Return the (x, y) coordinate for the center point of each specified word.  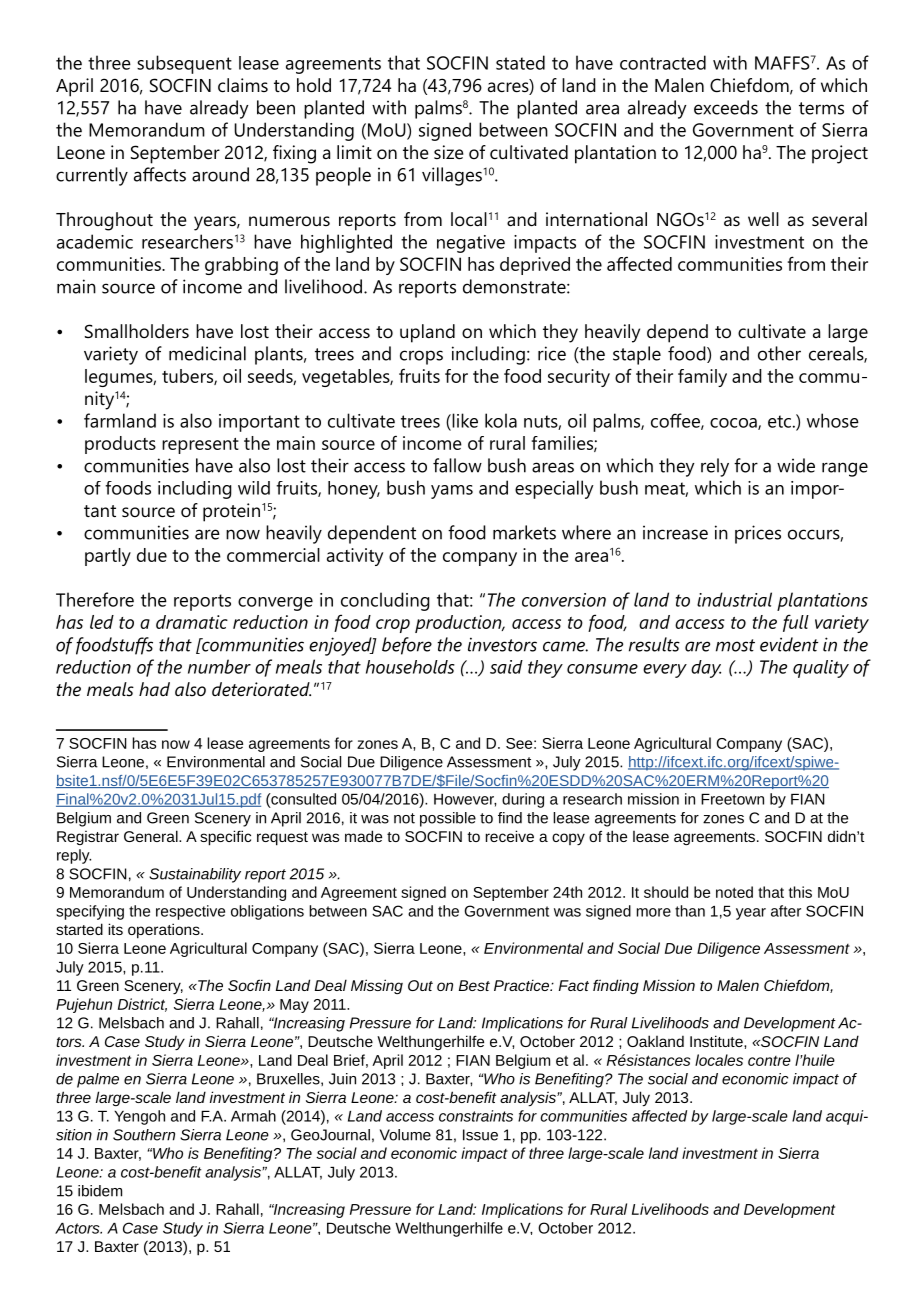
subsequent (184, 64)
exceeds (726, 107)
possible (448, 819)
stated (520, 62)
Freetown (732, 799)
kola (501, 420)
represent (200, 446)
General (152, 836)
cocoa (734, 424)
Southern (144, 1135)
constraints (476, 1116)
